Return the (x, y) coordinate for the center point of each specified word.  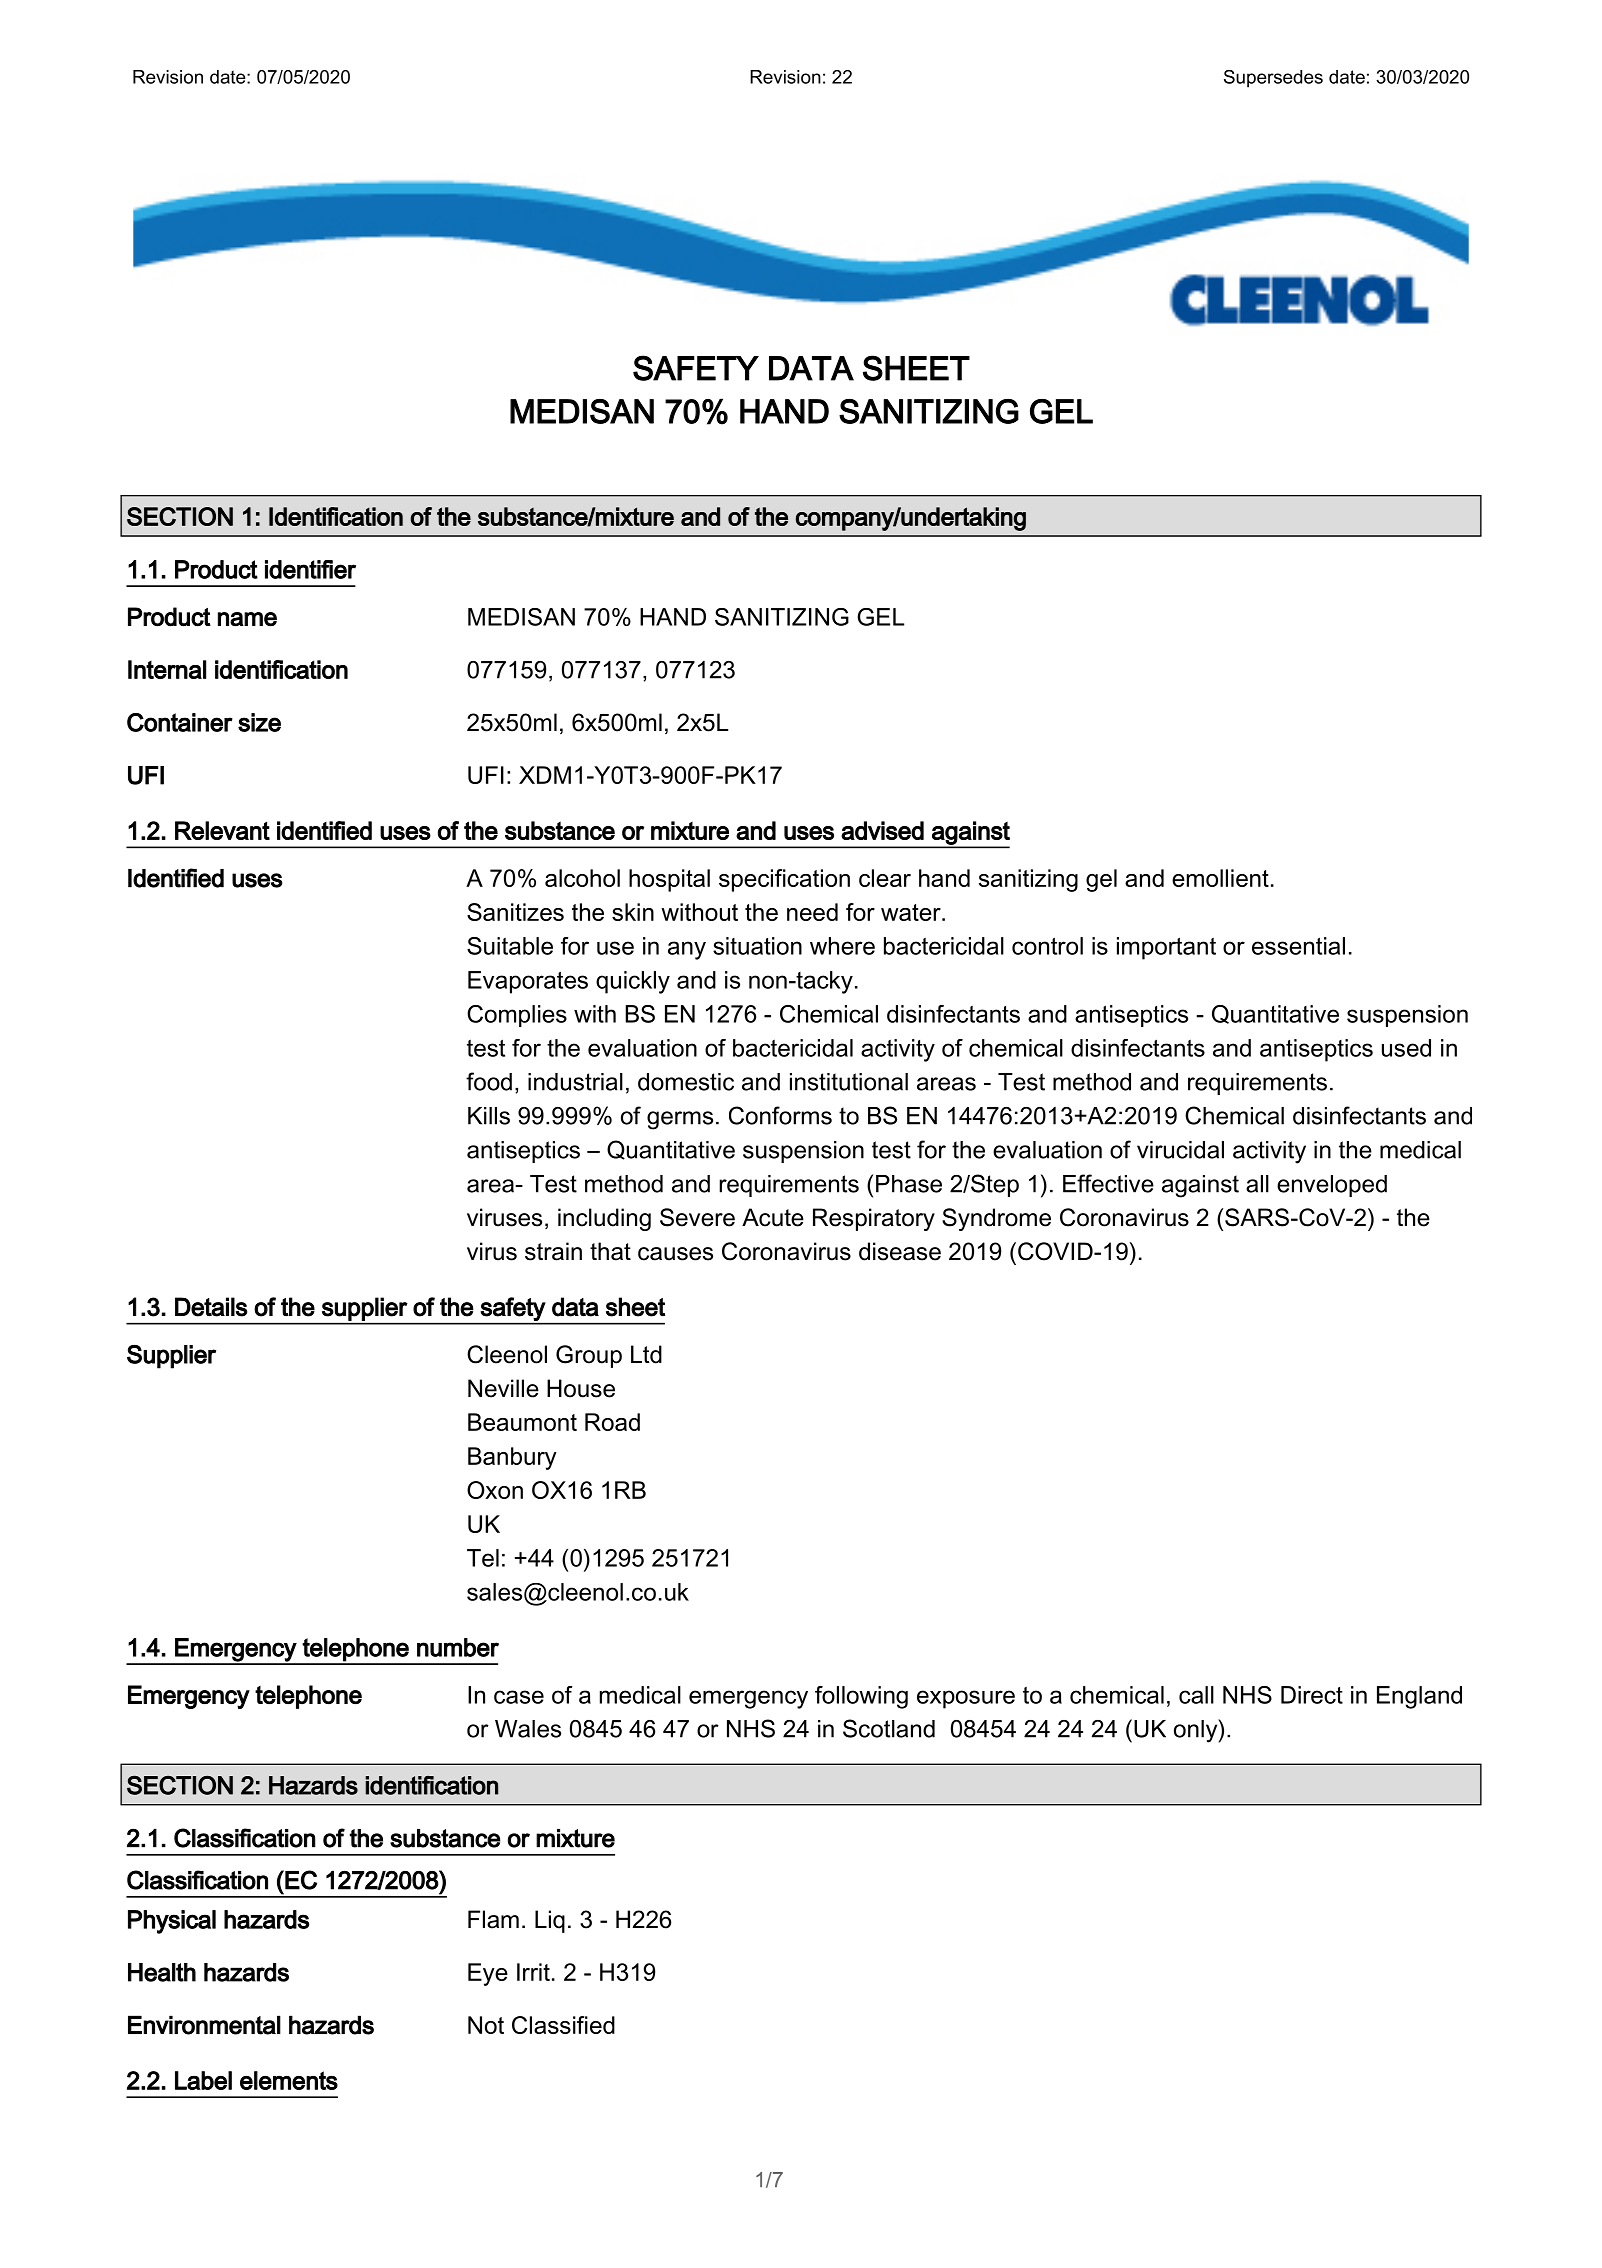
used (1406, 1048)
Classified (563, 2025)
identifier (310, 569)
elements (289, 2080)
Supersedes (1273, 79)
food (489, 1081)
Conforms (780, 1115)
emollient (1220, 878)
